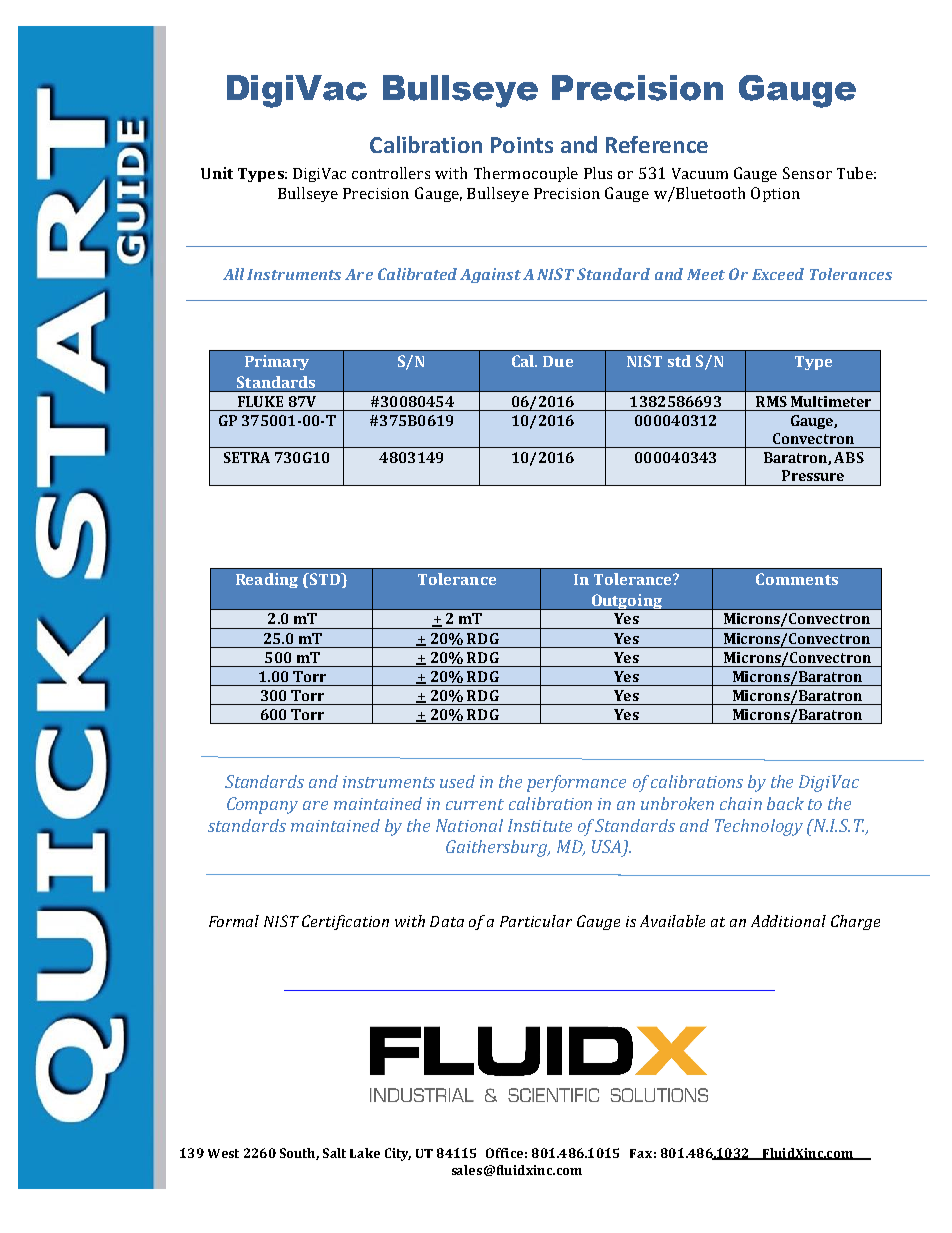 This document has width=952, height=1233. I want to click on Comments, so click(797, 579).
